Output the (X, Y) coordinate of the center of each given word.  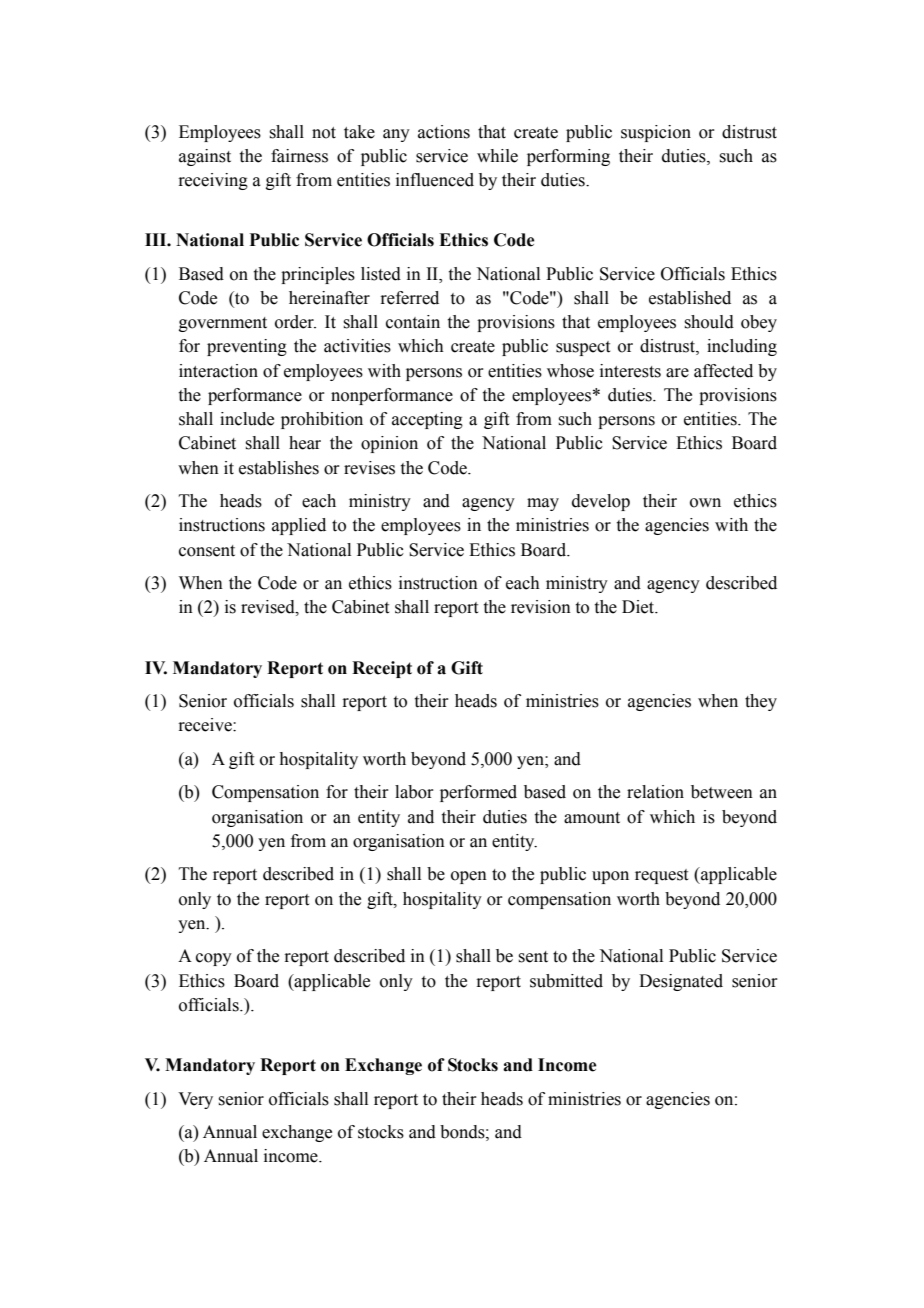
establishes (279, 468)
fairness (299, 156)
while (497, 156)
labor (414, 792)
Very (195, 1100)
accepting (427, 420)
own (705, 503)
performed (478, 793)
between (722, 792)
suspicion (656, 133)
